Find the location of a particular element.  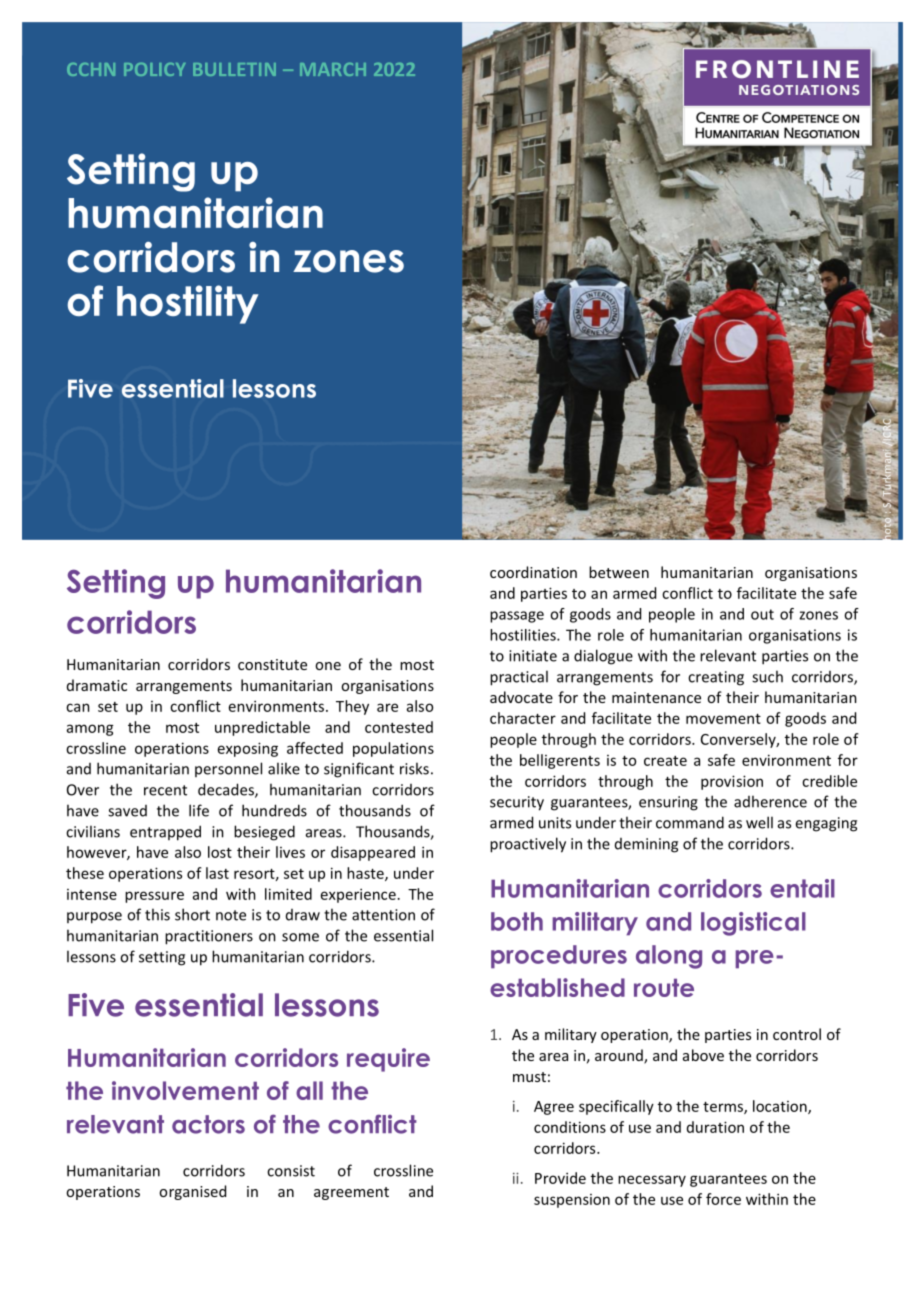

MARCH is located at coordinates (333, 69).
